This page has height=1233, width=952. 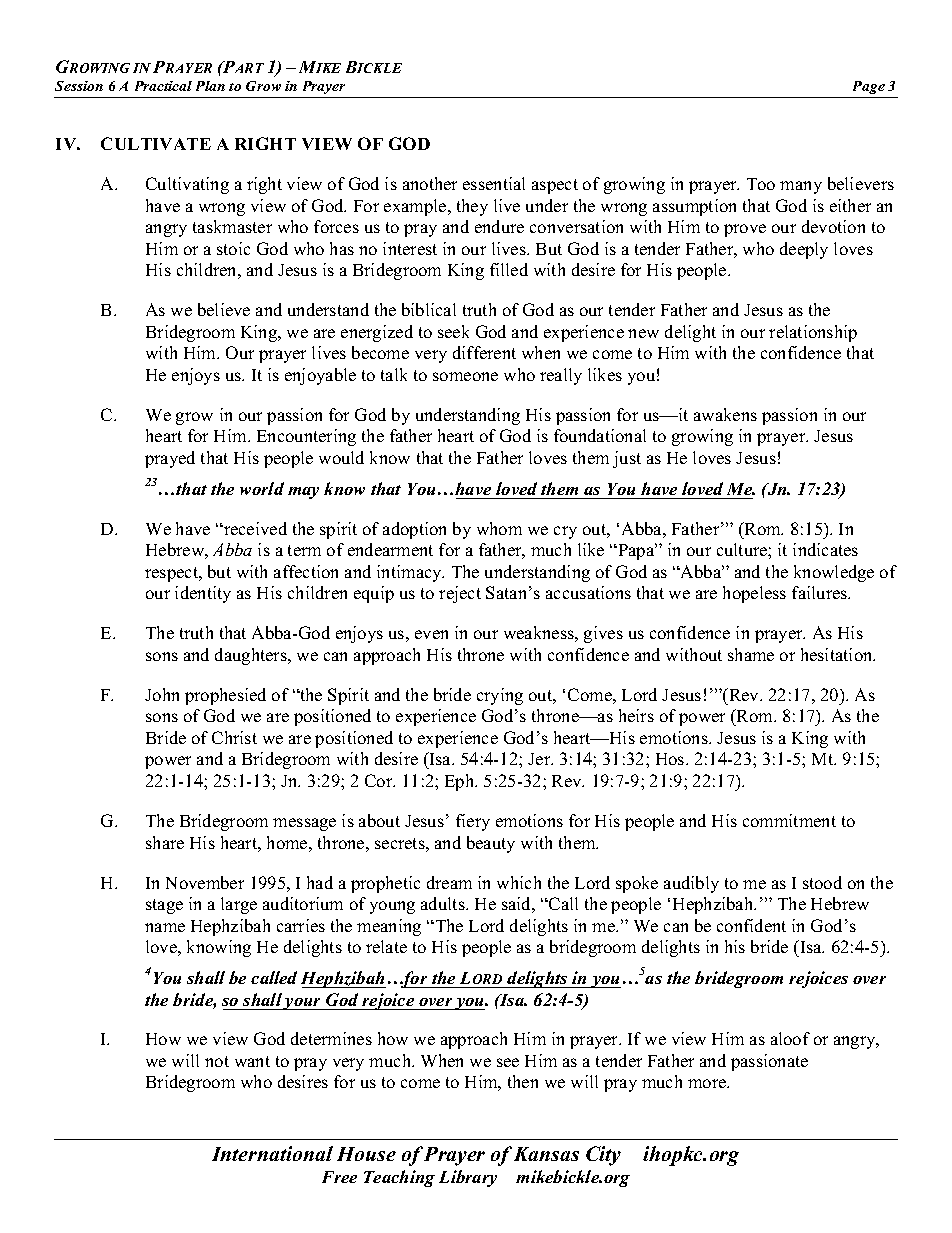 I want to click on essential, so click(x=494, y=183).
